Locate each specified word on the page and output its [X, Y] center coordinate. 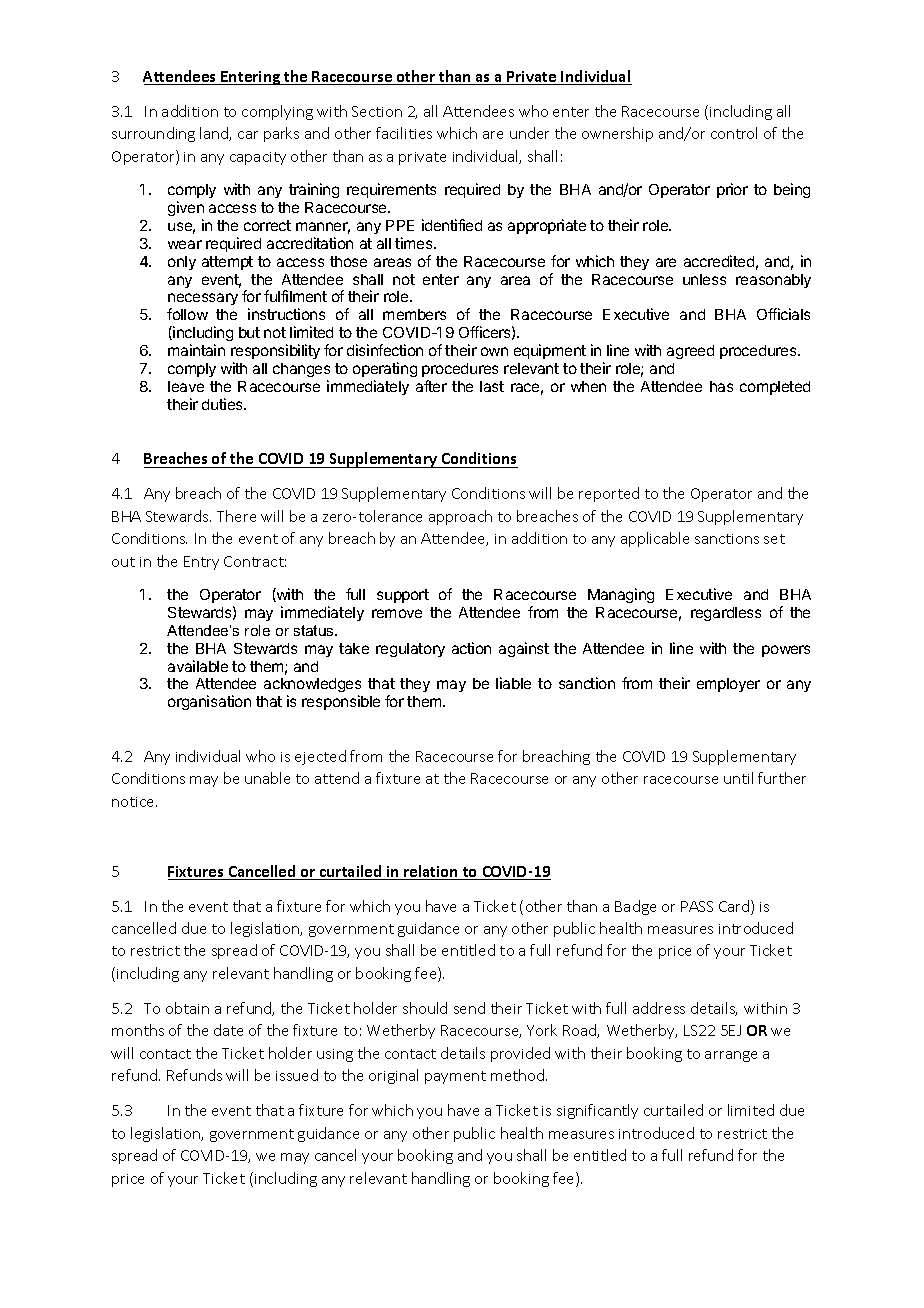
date [228, 1030]
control [734, 133]
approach [460, 517]
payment [455, 1077]
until [738, 778]
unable [267, 778]
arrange [731, 1056]
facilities [404, 133]
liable [513, 683]
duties [223, 404]
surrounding [153, 134]
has [721, 386]
